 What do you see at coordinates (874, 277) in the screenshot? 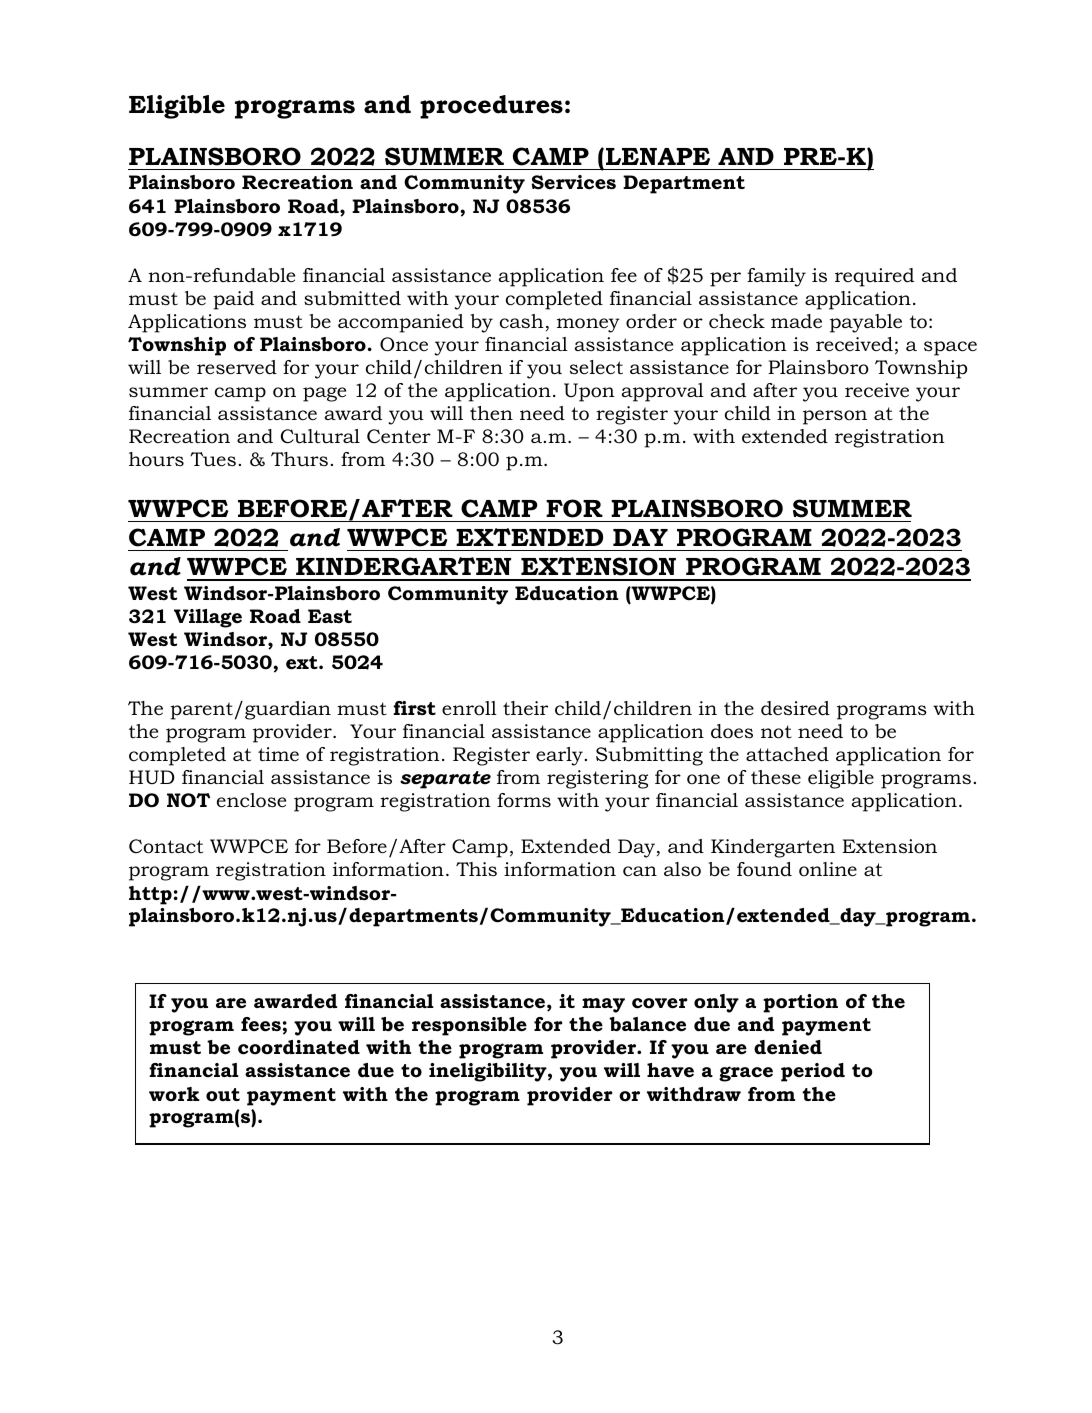
I see `required` at bounding box center [874, 277].
